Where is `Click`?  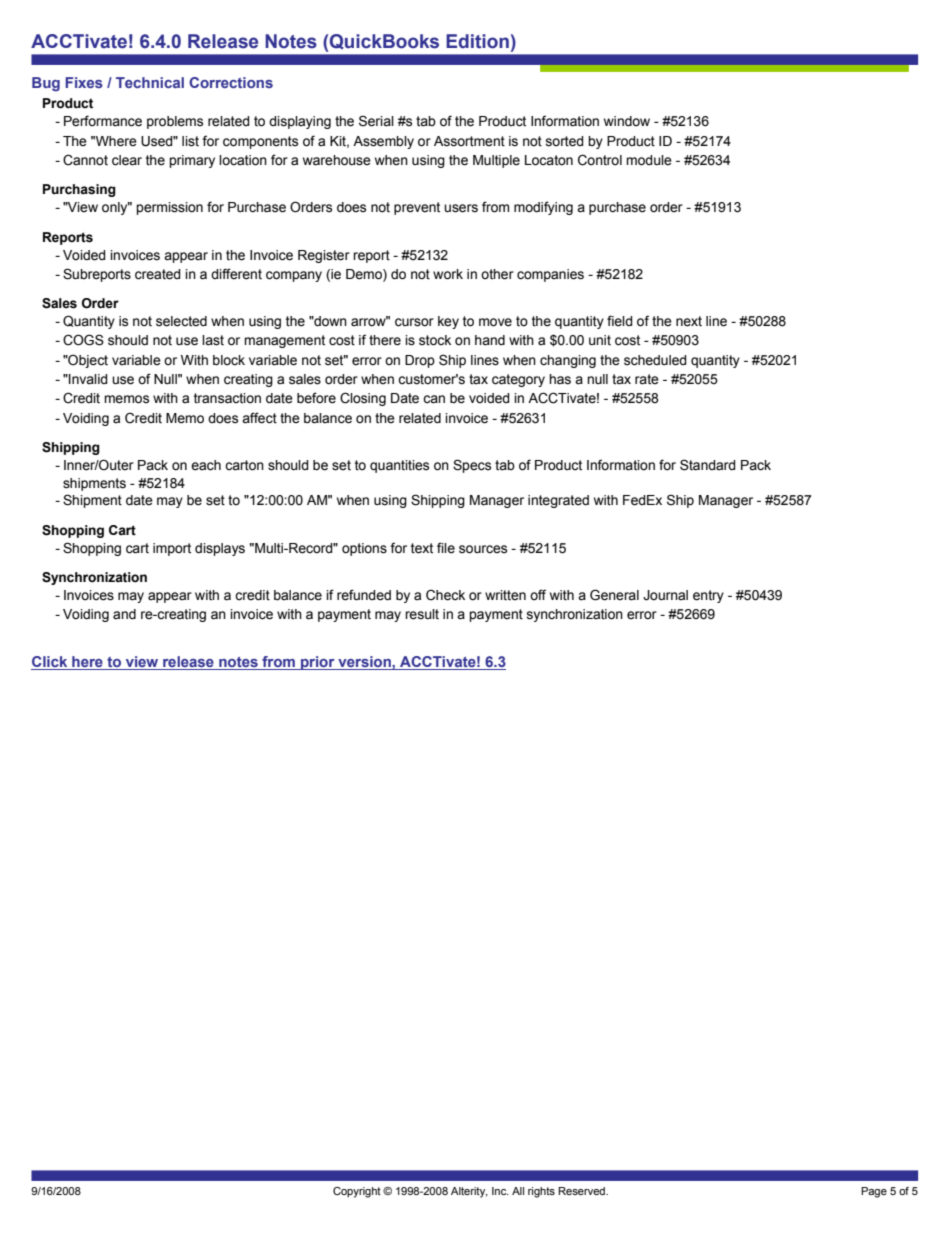 Click is located at coordinates (50, 663).
